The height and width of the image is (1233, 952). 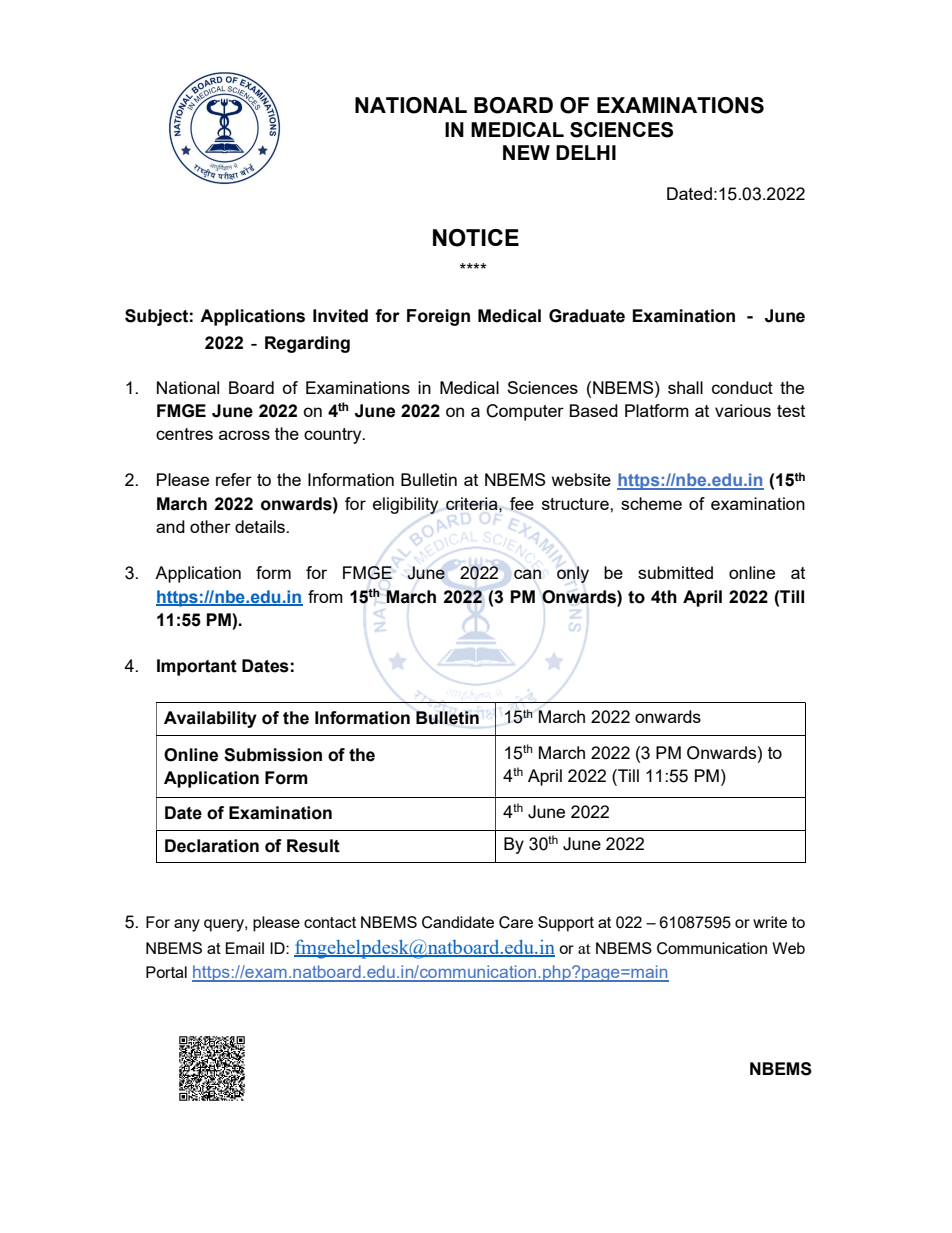 I want to click on NEW, so click(x=526, y=152).
